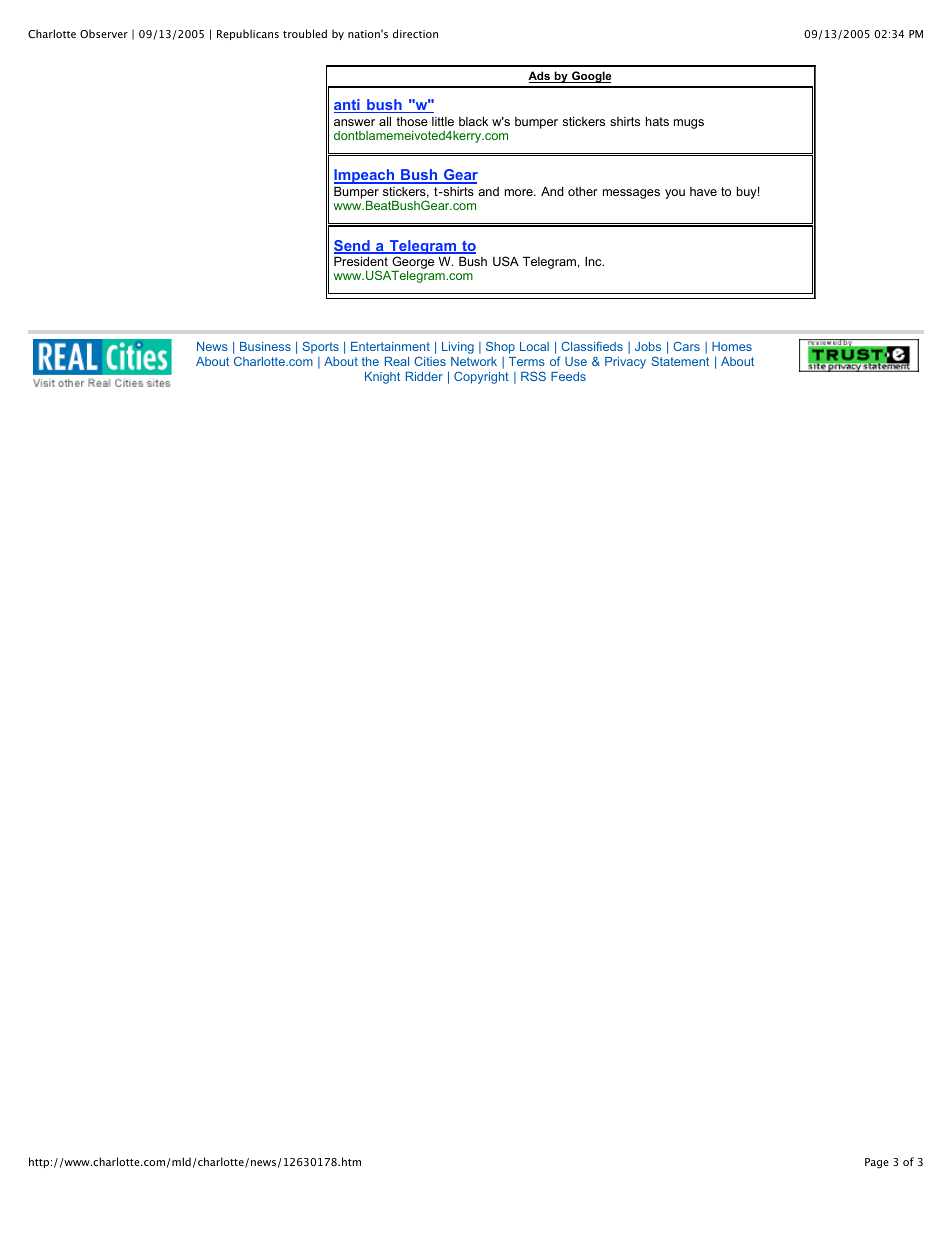 The width and height of the screenshot is (952, 1233). I want to click on RSS, so click(533, 376).
